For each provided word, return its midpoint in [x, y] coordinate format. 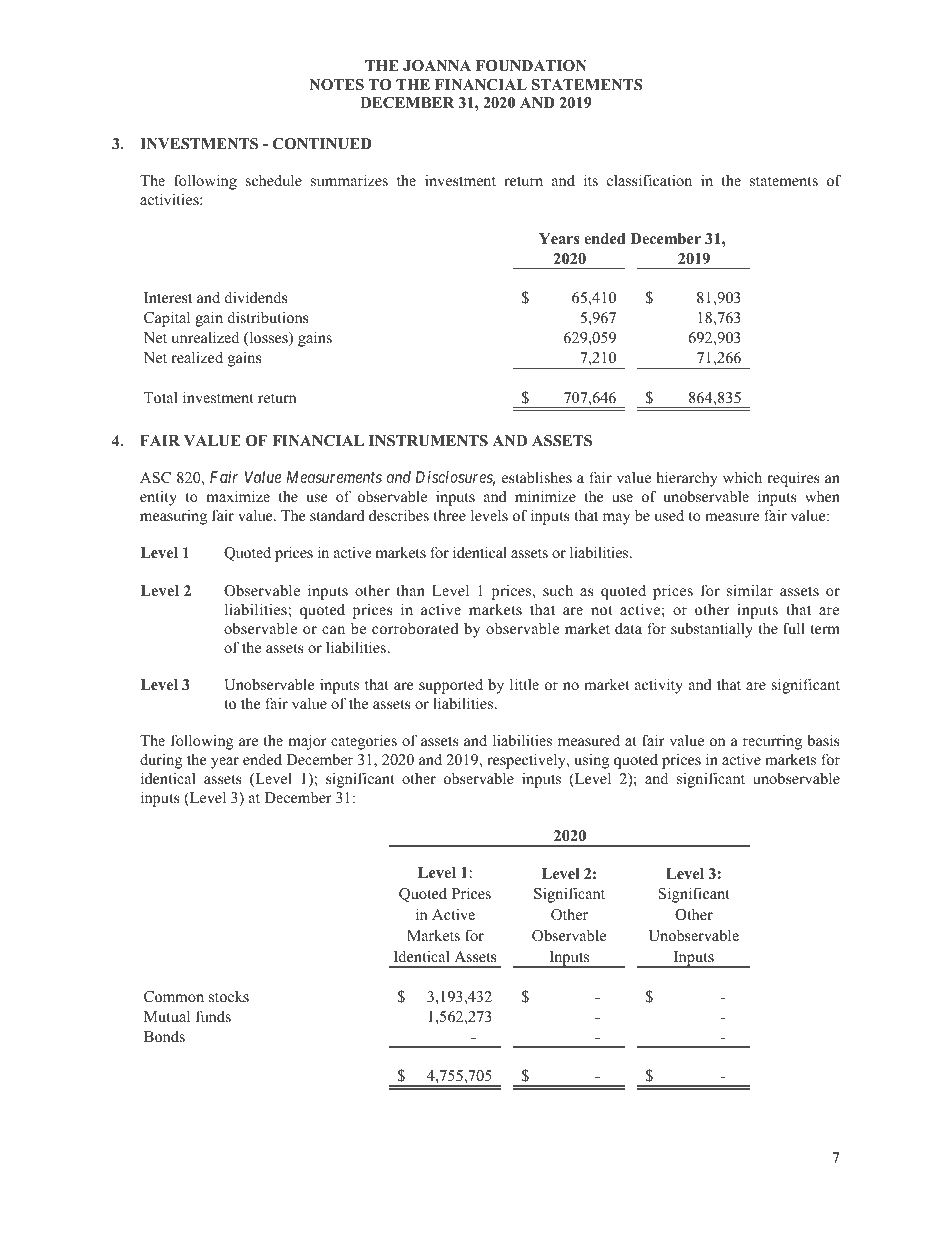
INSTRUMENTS [428, 441]
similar [750, 590]
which [742, 477]
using [591, 761]
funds [213, 1016]
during [161, 761]
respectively [527, 761]
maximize [238, 496]
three [450, 515]
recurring [772, 742]
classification [649, 180]
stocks [229, 996]
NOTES [336, 85]
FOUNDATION [531, 66]
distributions [268, 317]
